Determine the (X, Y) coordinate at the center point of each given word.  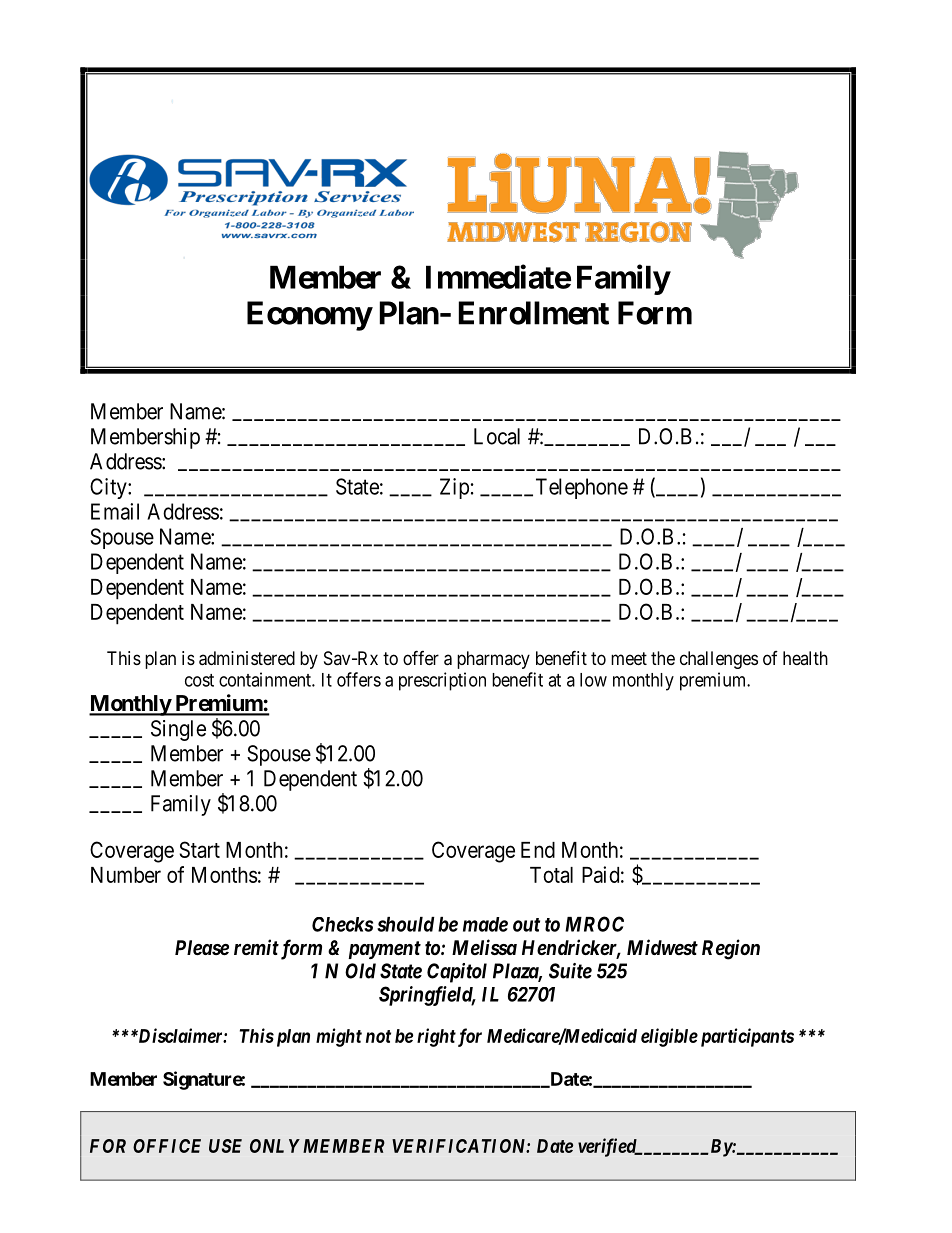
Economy (309, 316)
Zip (454, 488)
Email (115, 511)
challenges (719, 660)
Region (731, 949)
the (663, 658)
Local (497, 436)
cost (199, 680)
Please (202, 948)
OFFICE (167, 1146)
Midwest (662, 947)
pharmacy (493, 660)
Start (200, 849)
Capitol (457, 973)
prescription (442, 681)
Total (551, 875)
